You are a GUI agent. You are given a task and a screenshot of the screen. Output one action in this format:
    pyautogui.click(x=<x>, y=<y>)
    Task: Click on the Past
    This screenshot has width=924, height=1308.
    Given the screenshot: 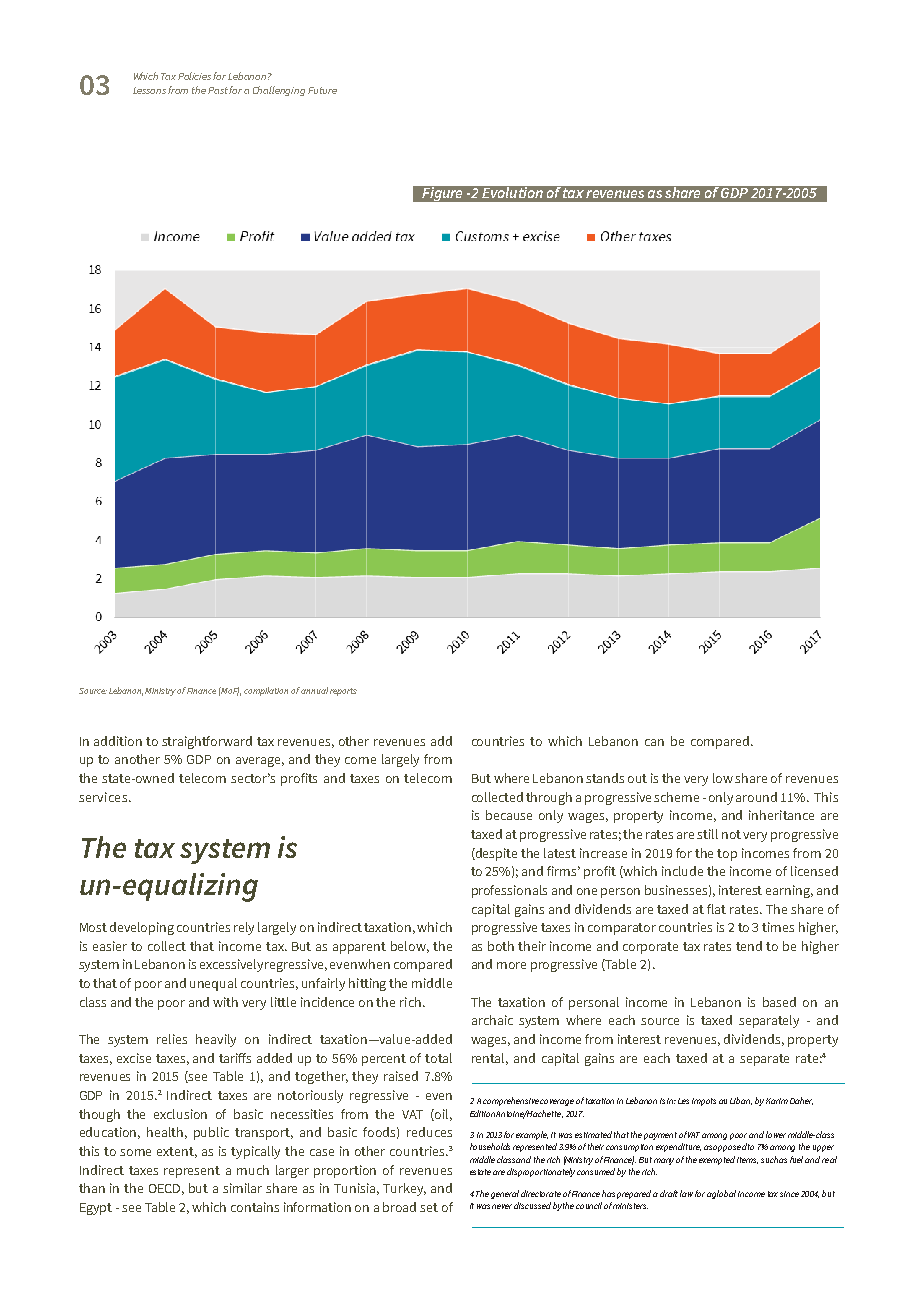 What is the action you would take?
    pyautogui.click(x=219, y=90)
